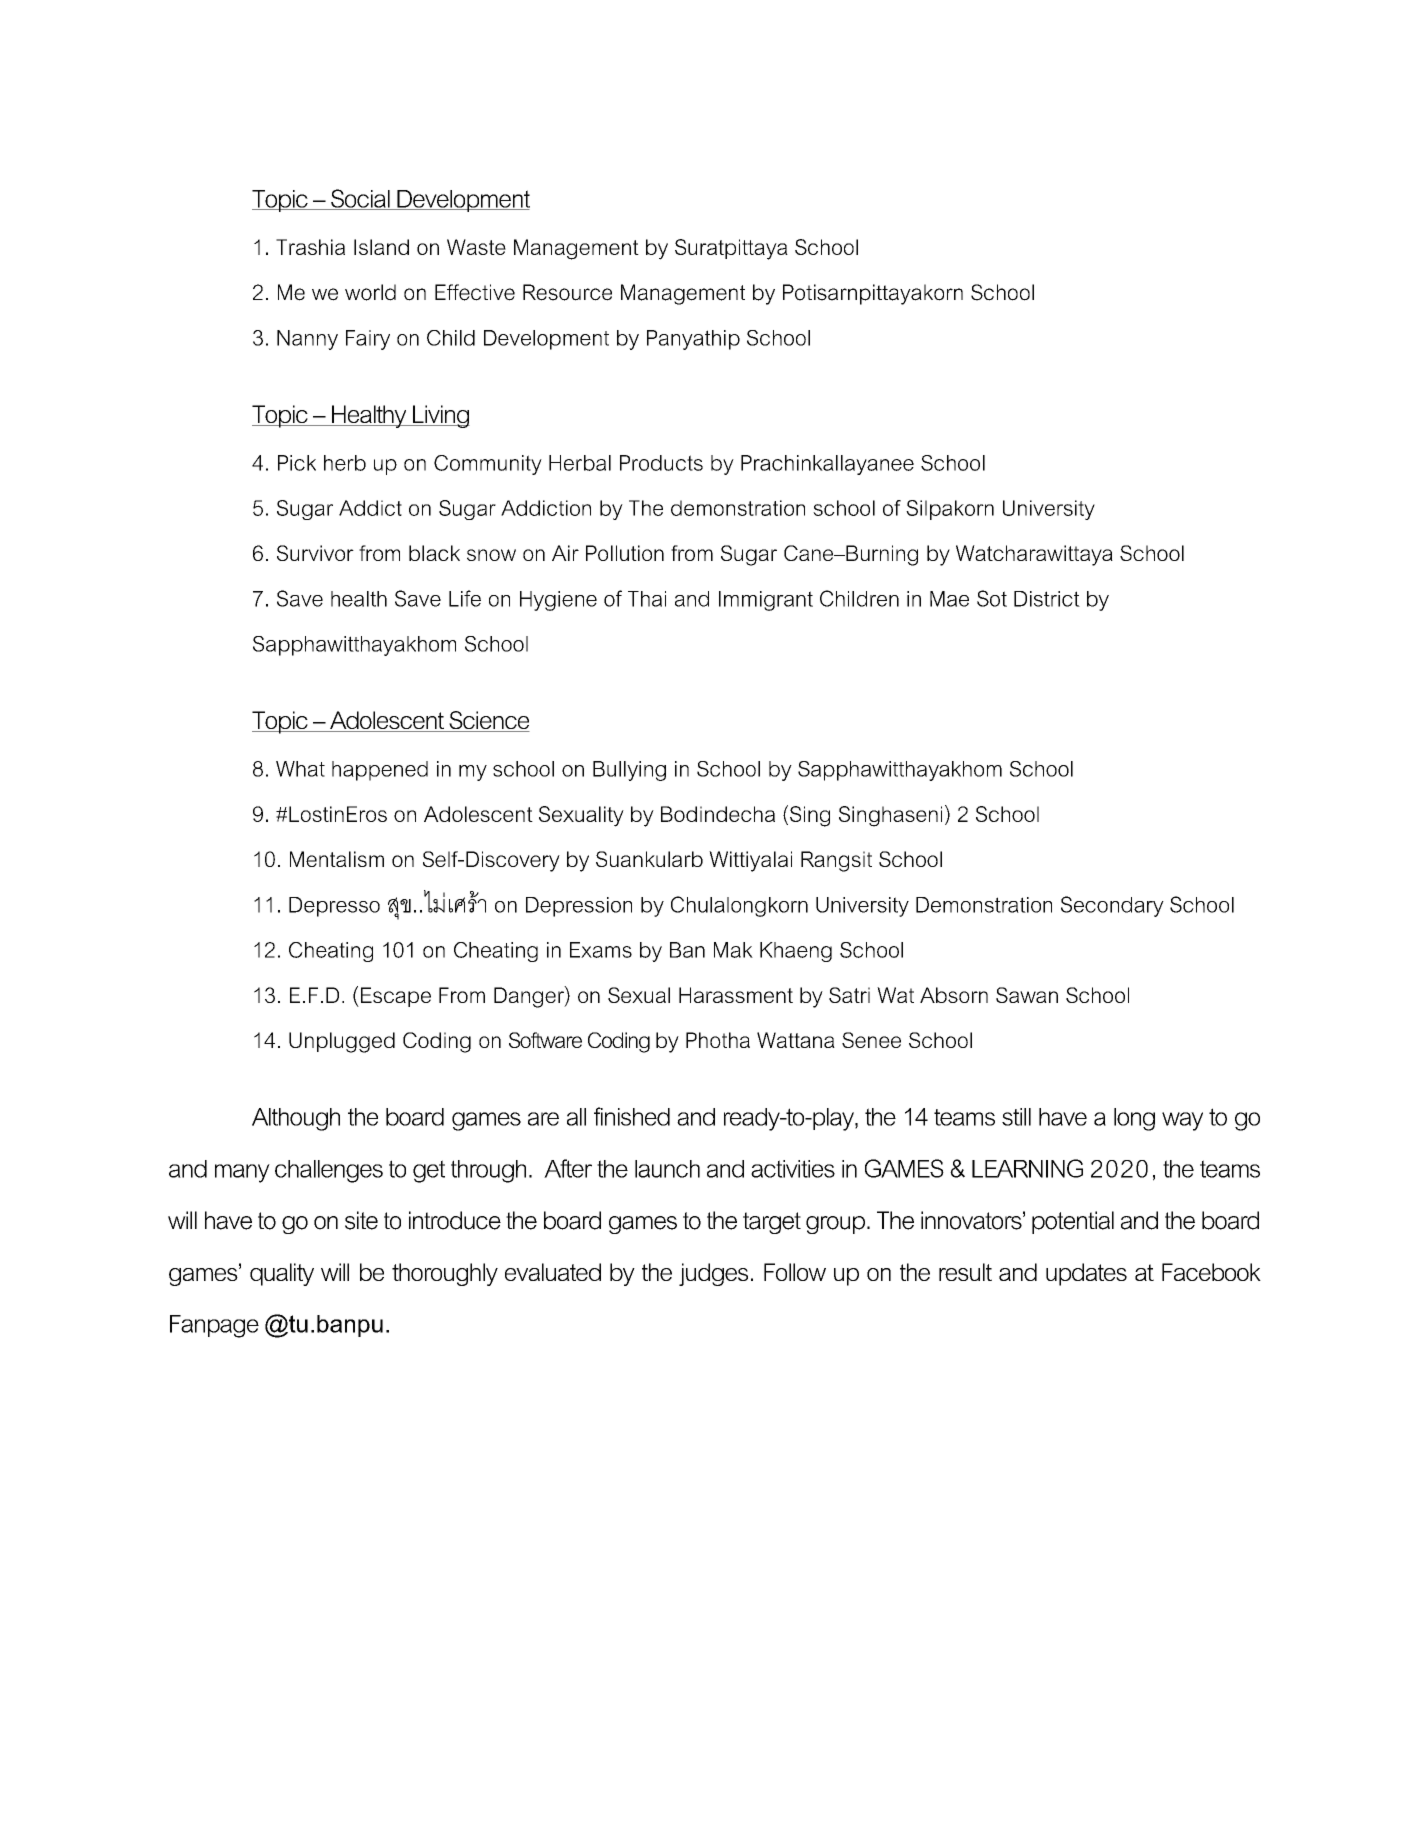 The image size is (1428, 1847). What do you see at coordinates (465, 598) in the screenshot?
I see `Life` at bounding box center [465, 598].
